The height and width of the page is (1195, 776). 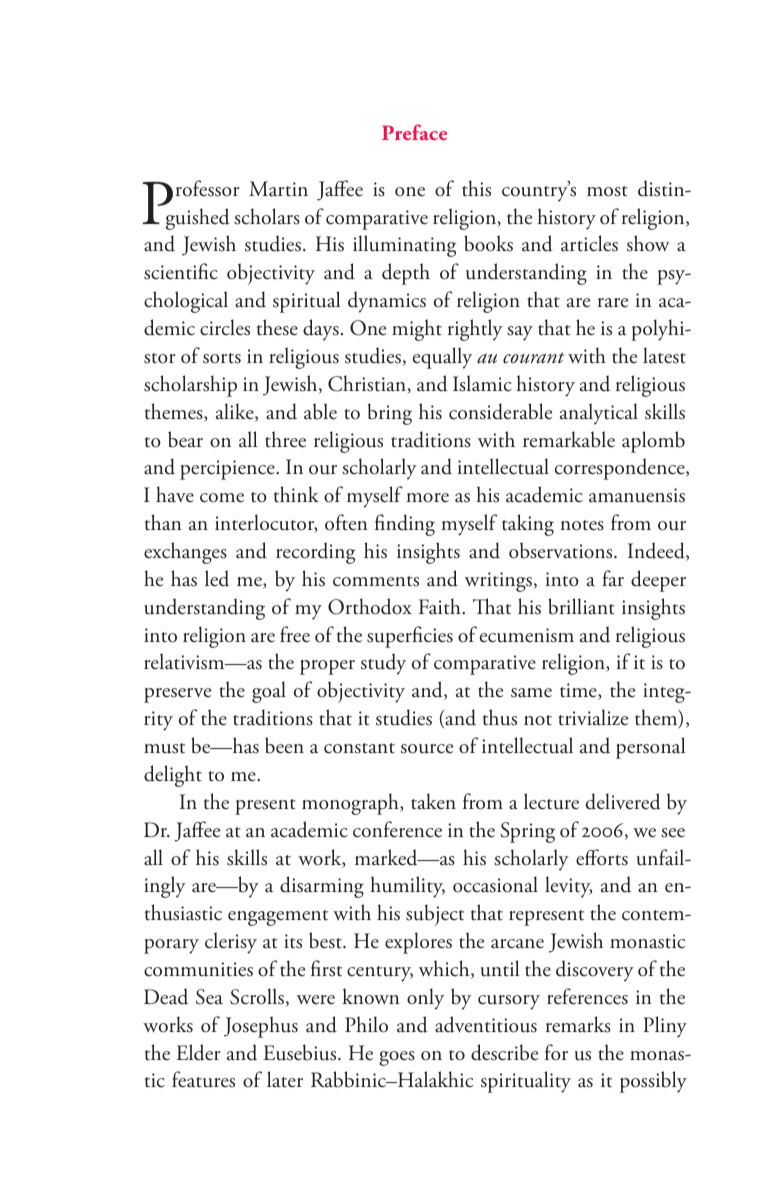 What do you see at coordinates (217, 578) in the page?
I see `led` at bounding box center [217, 578].
